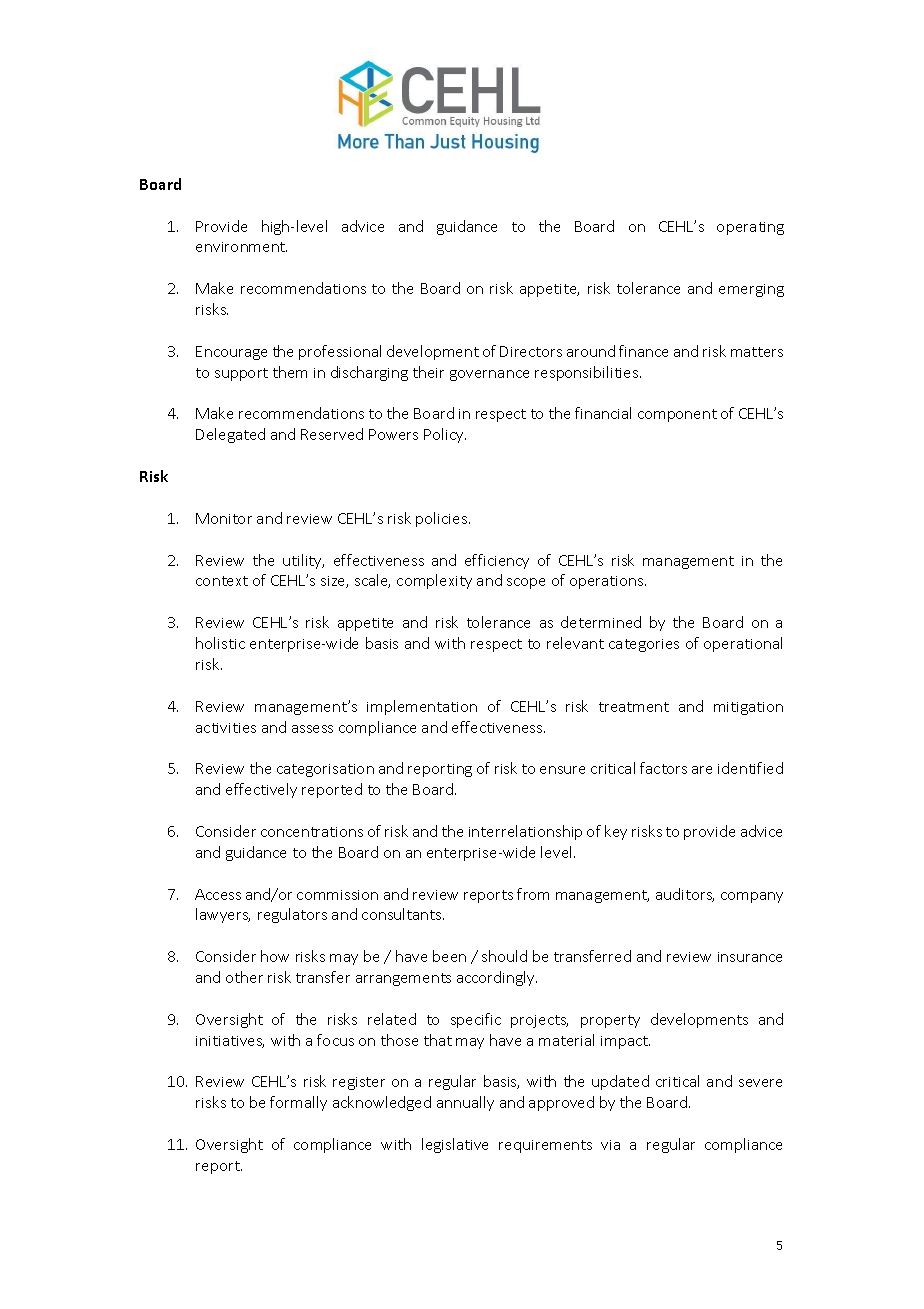  I want to click on annually, so click(465, 1103).
